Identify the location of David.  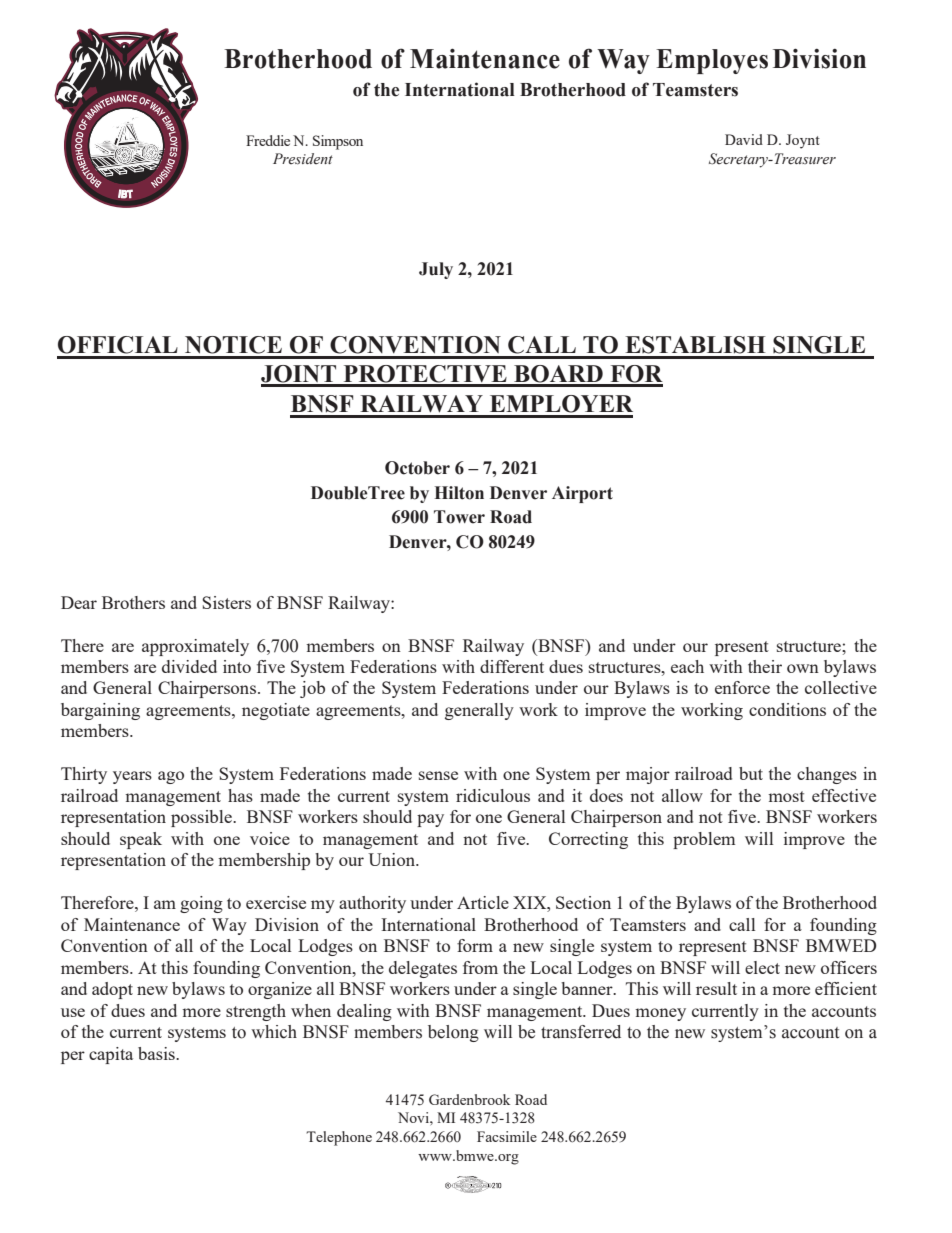
(744, 139).
